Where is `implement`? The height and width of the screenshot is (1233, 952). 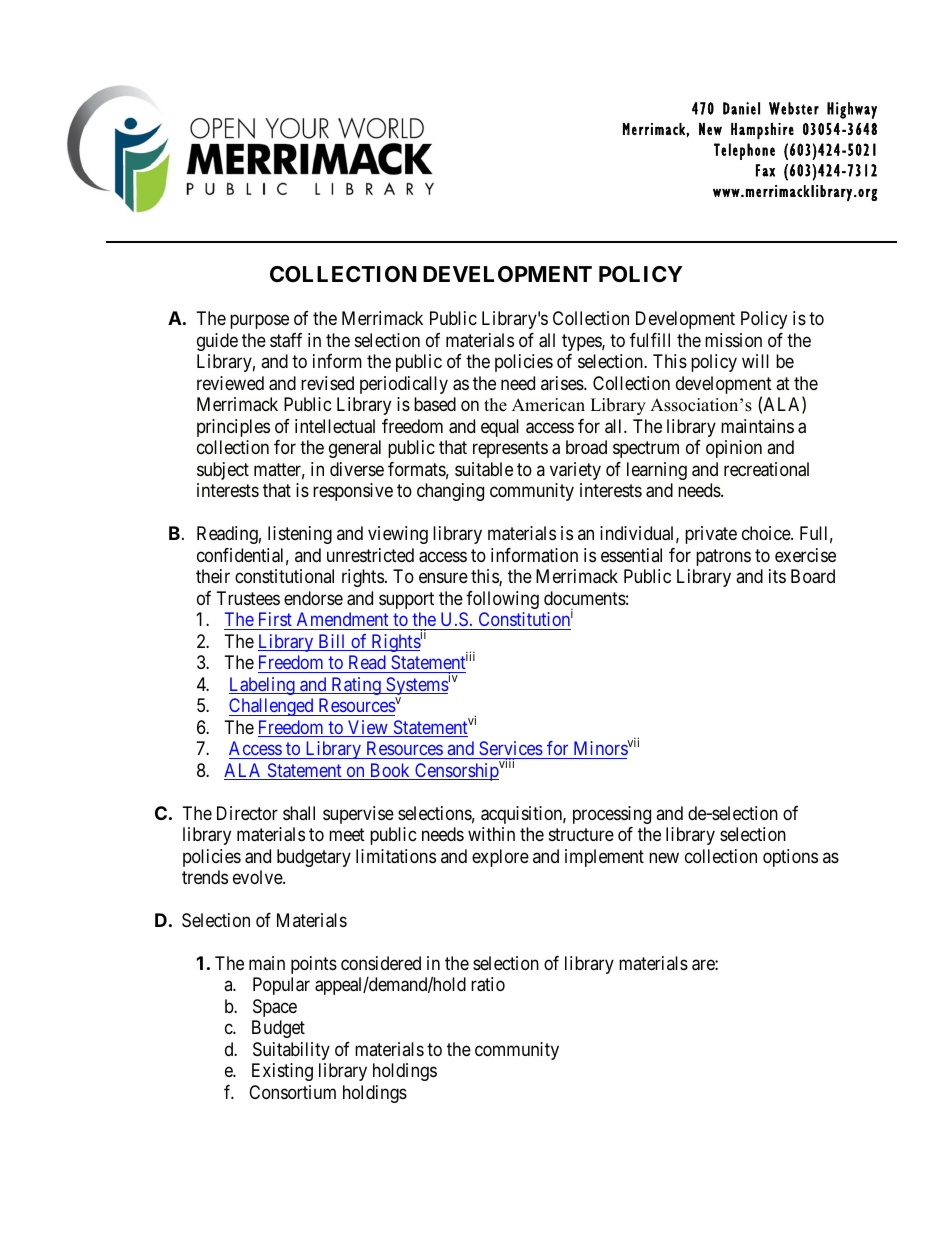 implement is located at coordinates (604, 858).
